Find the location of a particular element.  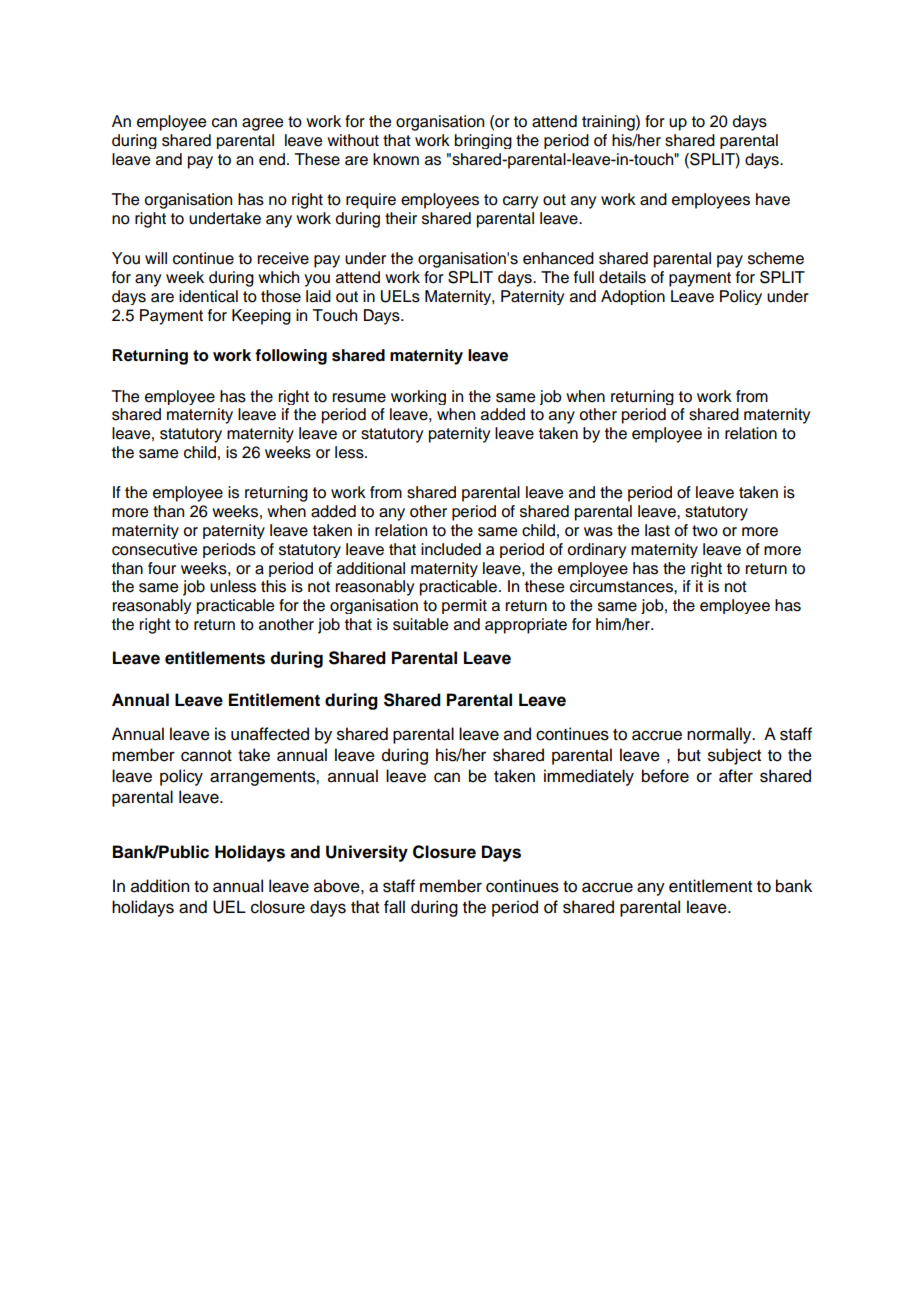

included is located at coordinates (451, 549).
